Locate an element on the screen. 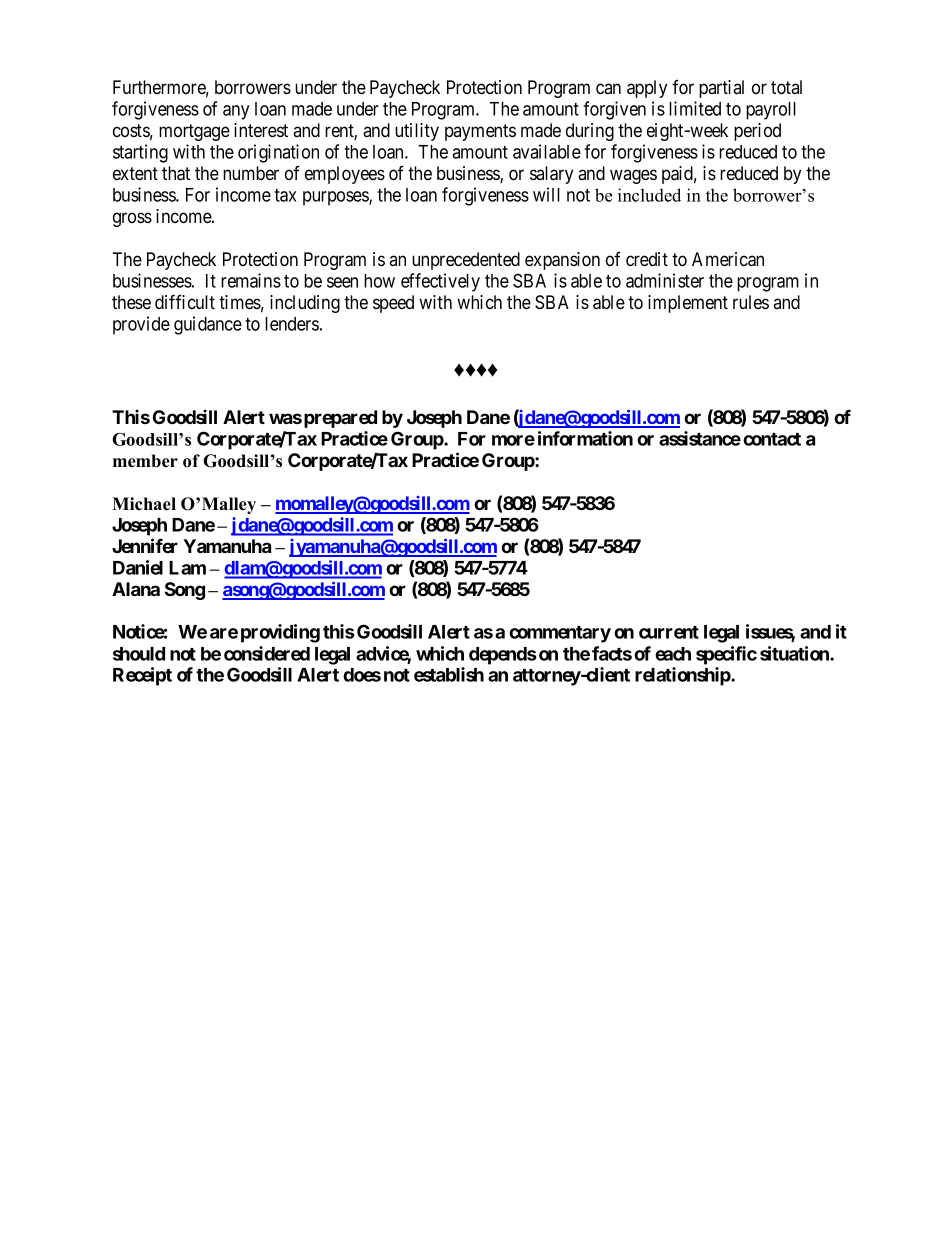  assistance is located at coordinates (700, 438).
